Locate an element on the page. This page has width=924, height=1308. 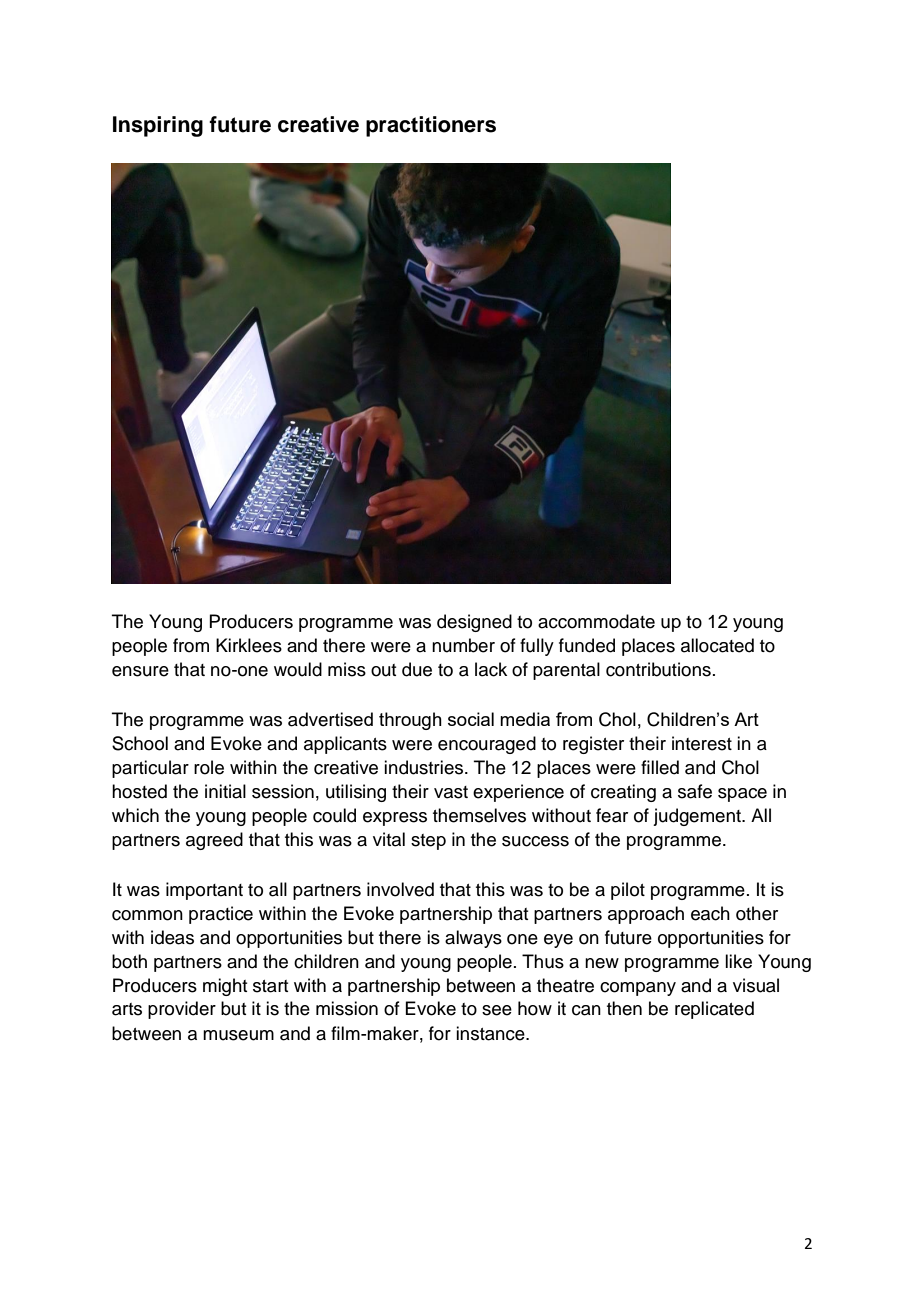
allocated is located at coordinates (717, 645).
